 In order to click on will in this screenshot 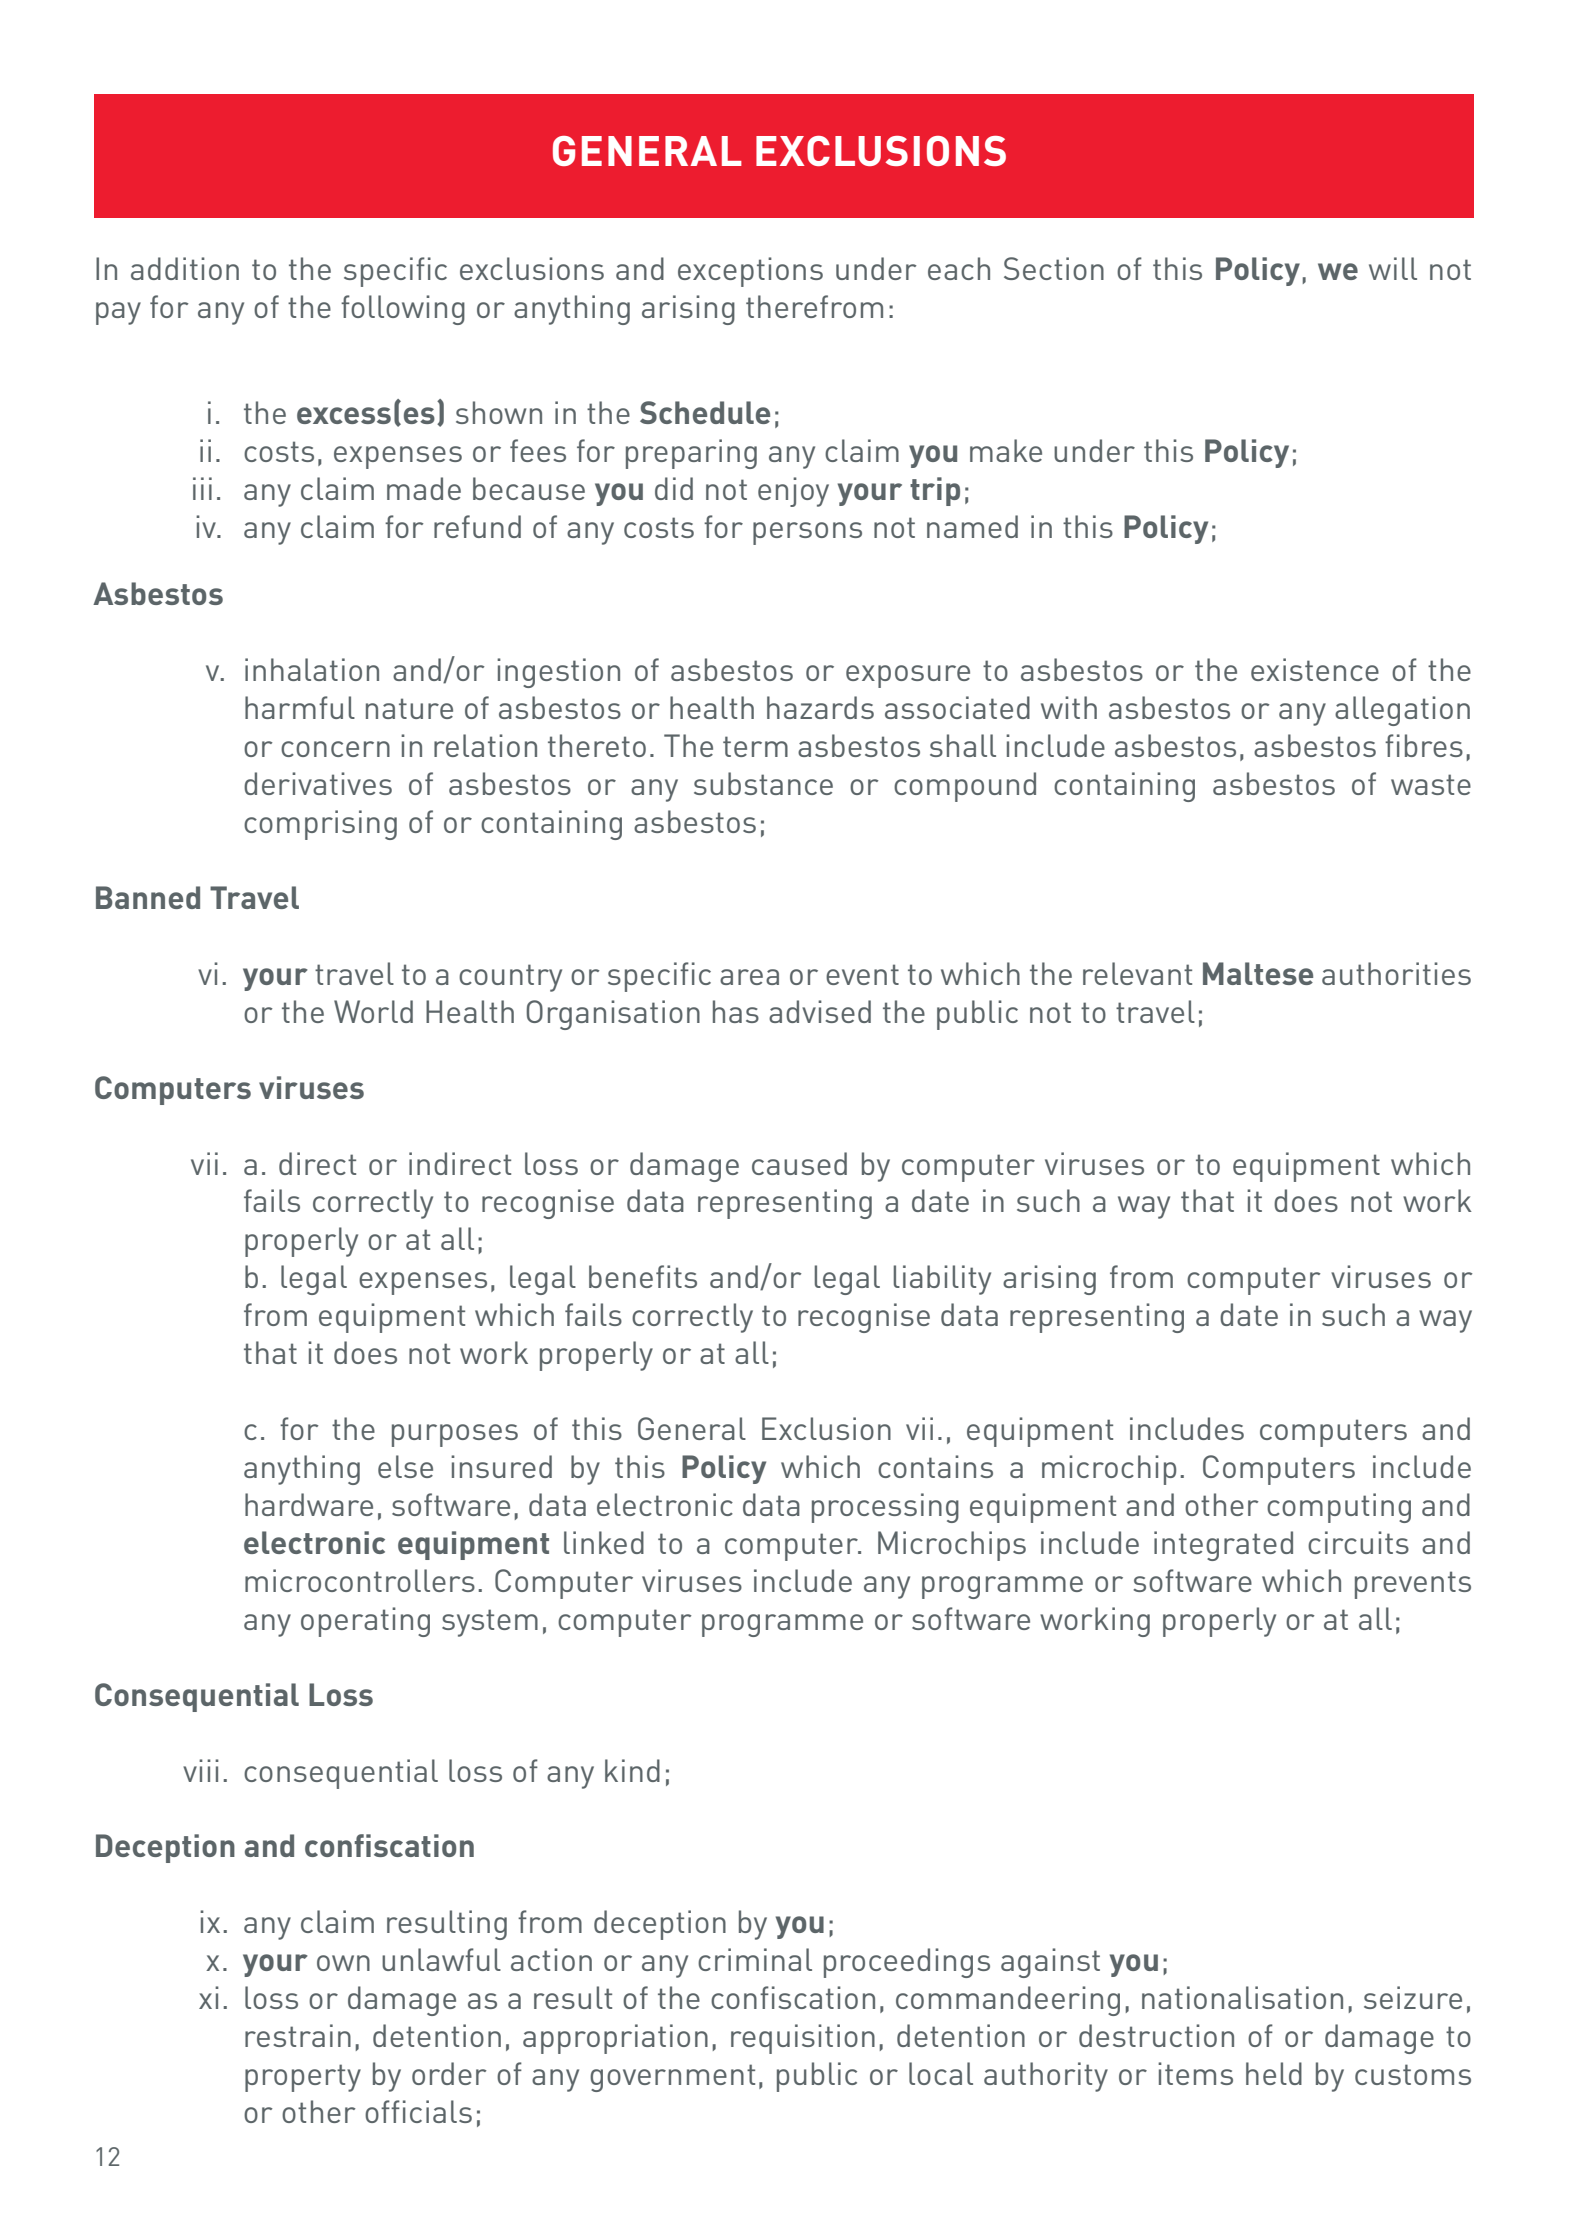, I will do `click(1393, 268)`.
